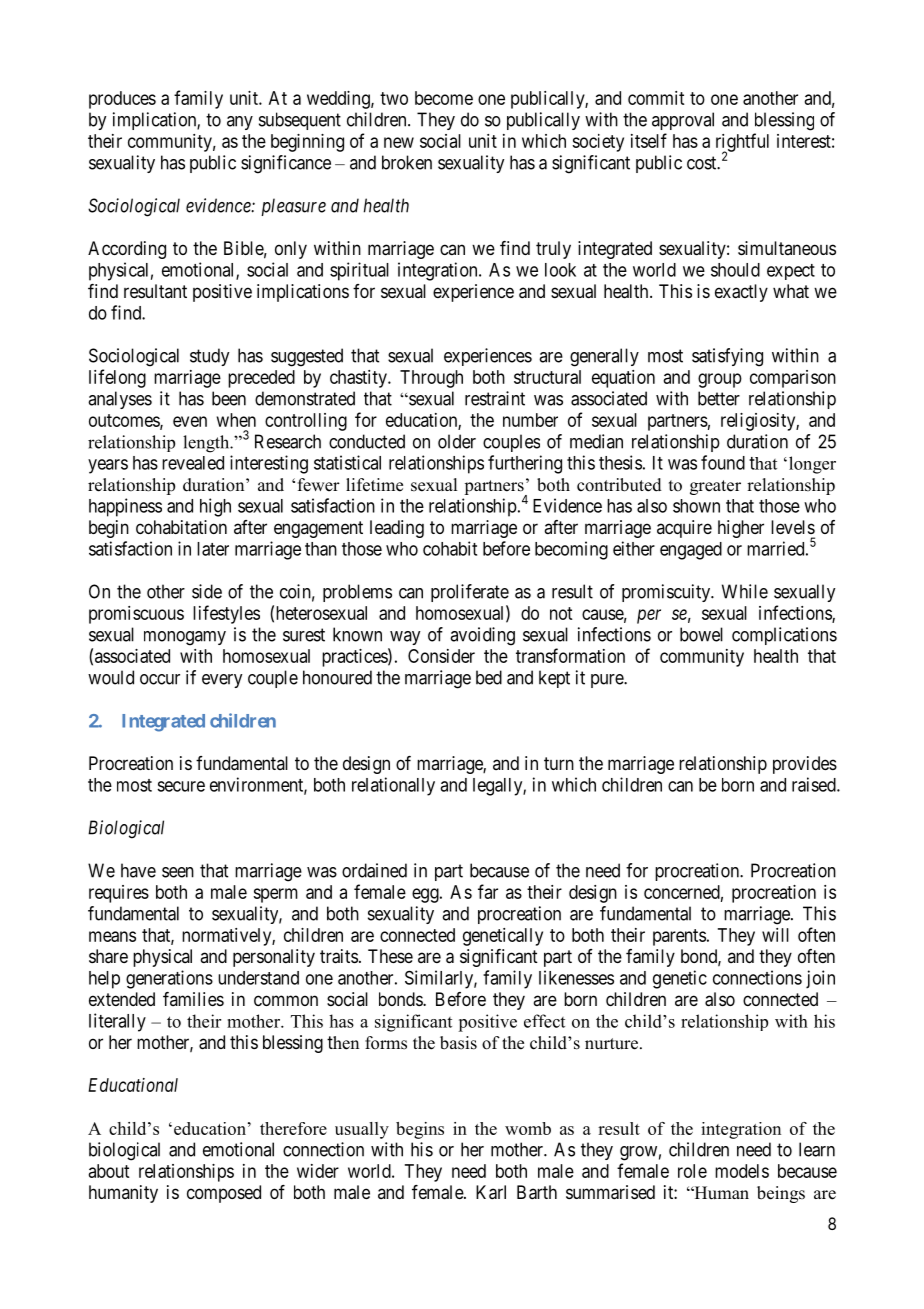  I want to click on models, so click(742, 1171).
